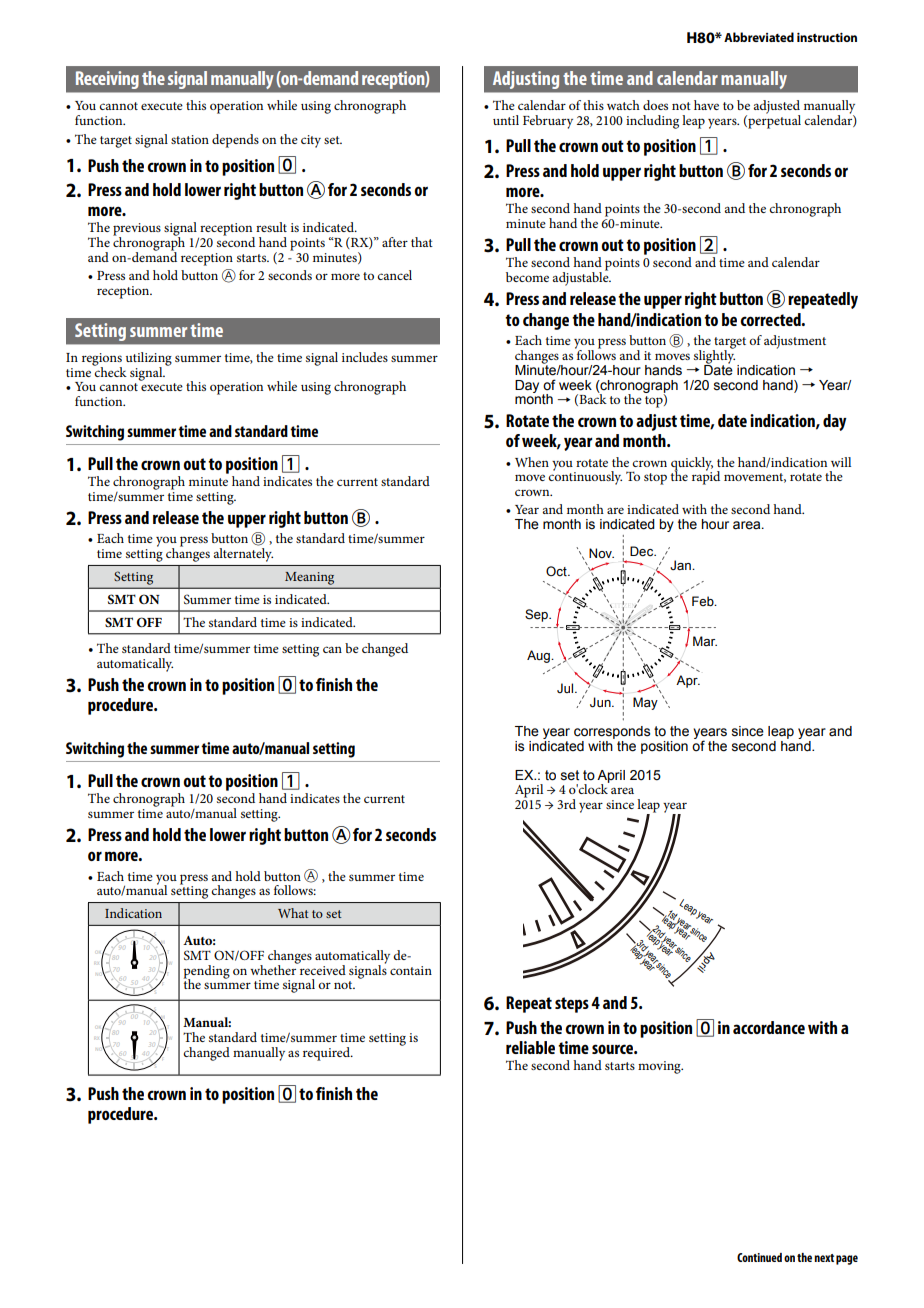 Image resolution: width=924 pixels, height=1308 pixels. I want to click on station, so click(190, 139).
